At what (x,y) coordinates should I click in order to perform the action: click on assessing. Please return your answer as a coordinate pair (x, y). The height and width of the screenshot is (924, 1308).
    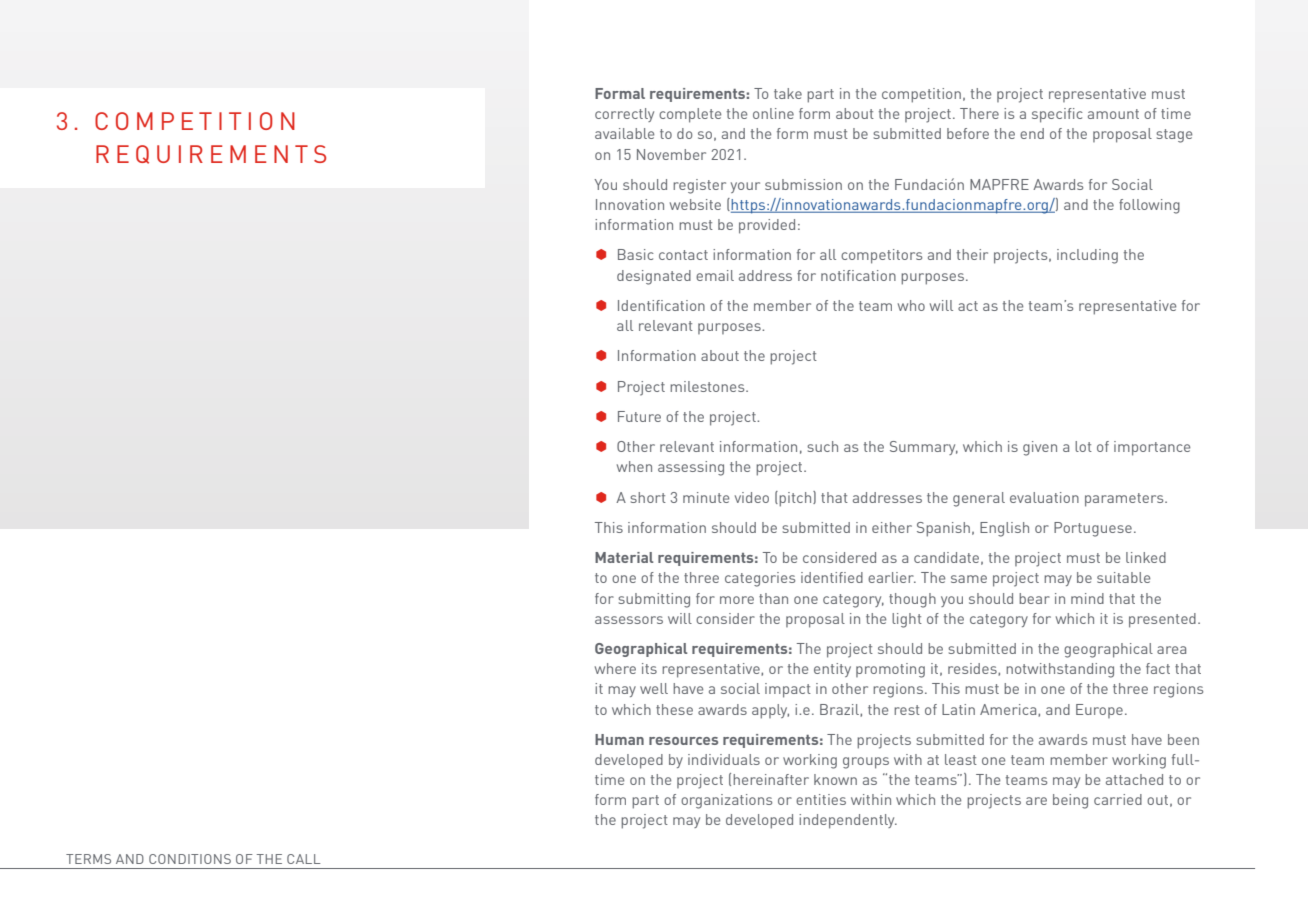
    Looking at the image, I should click on (691, 468).
